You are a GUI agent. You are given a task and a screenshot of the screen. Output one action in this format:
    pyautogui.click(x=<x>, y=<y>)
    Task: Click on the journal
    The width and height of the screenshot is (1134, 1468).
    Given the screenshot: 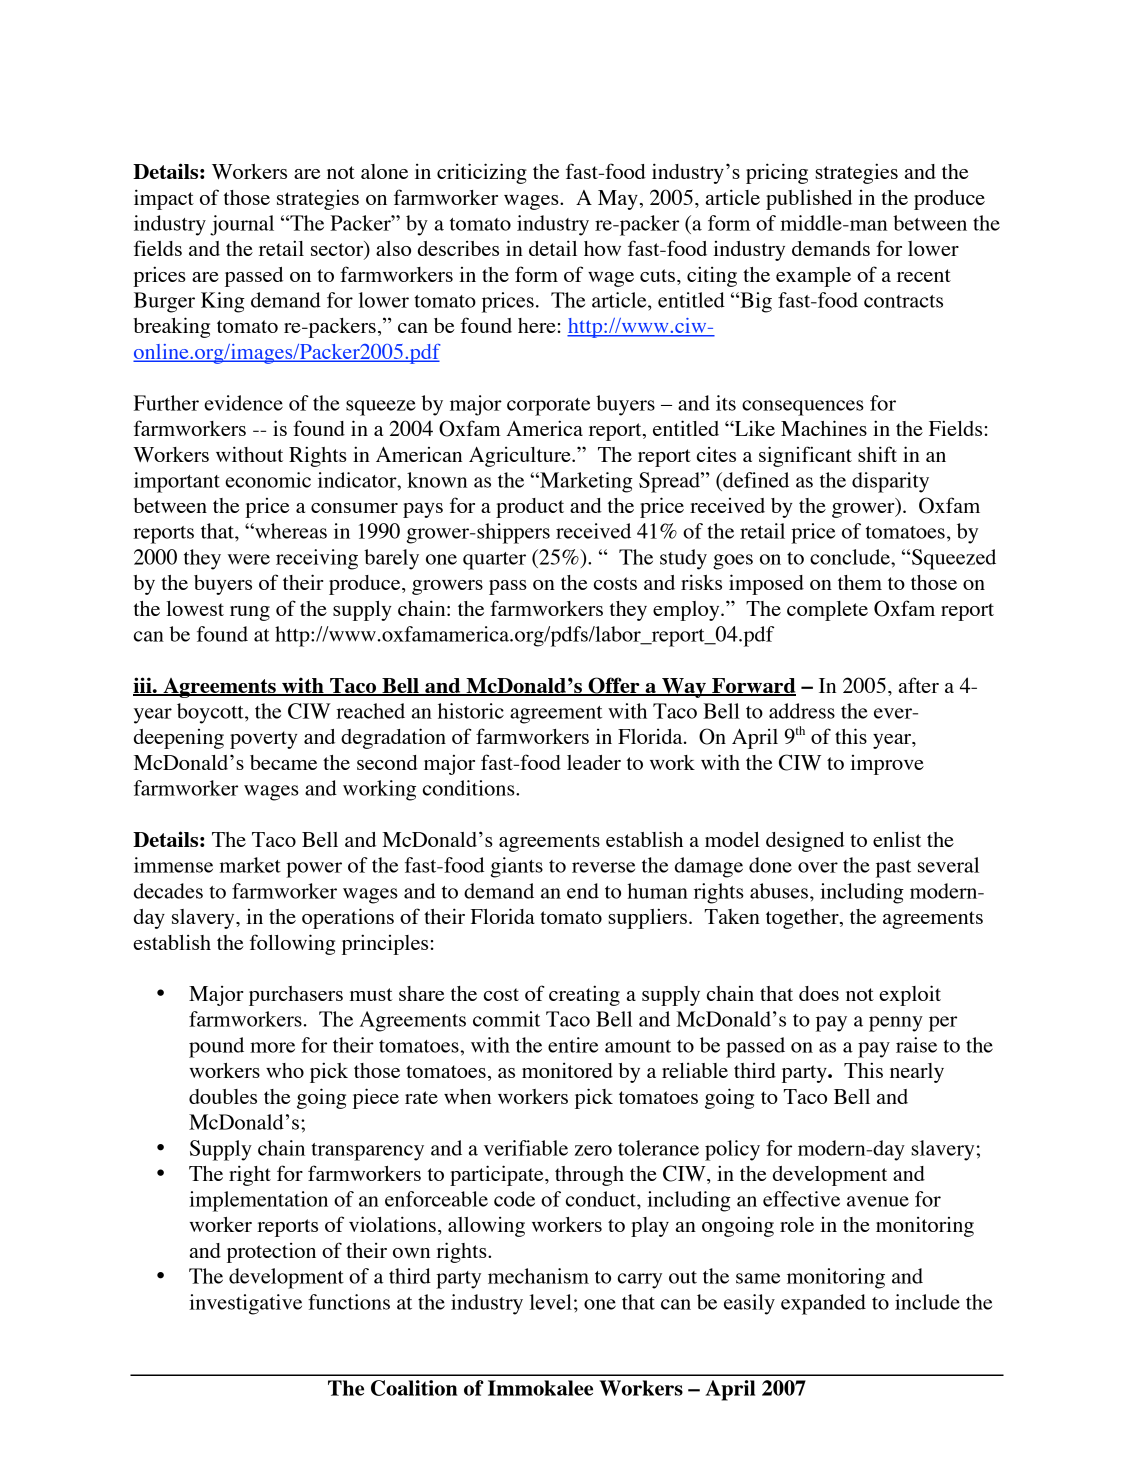 What is the action you would take?
    pyautogui.click(x=242, y=225)
